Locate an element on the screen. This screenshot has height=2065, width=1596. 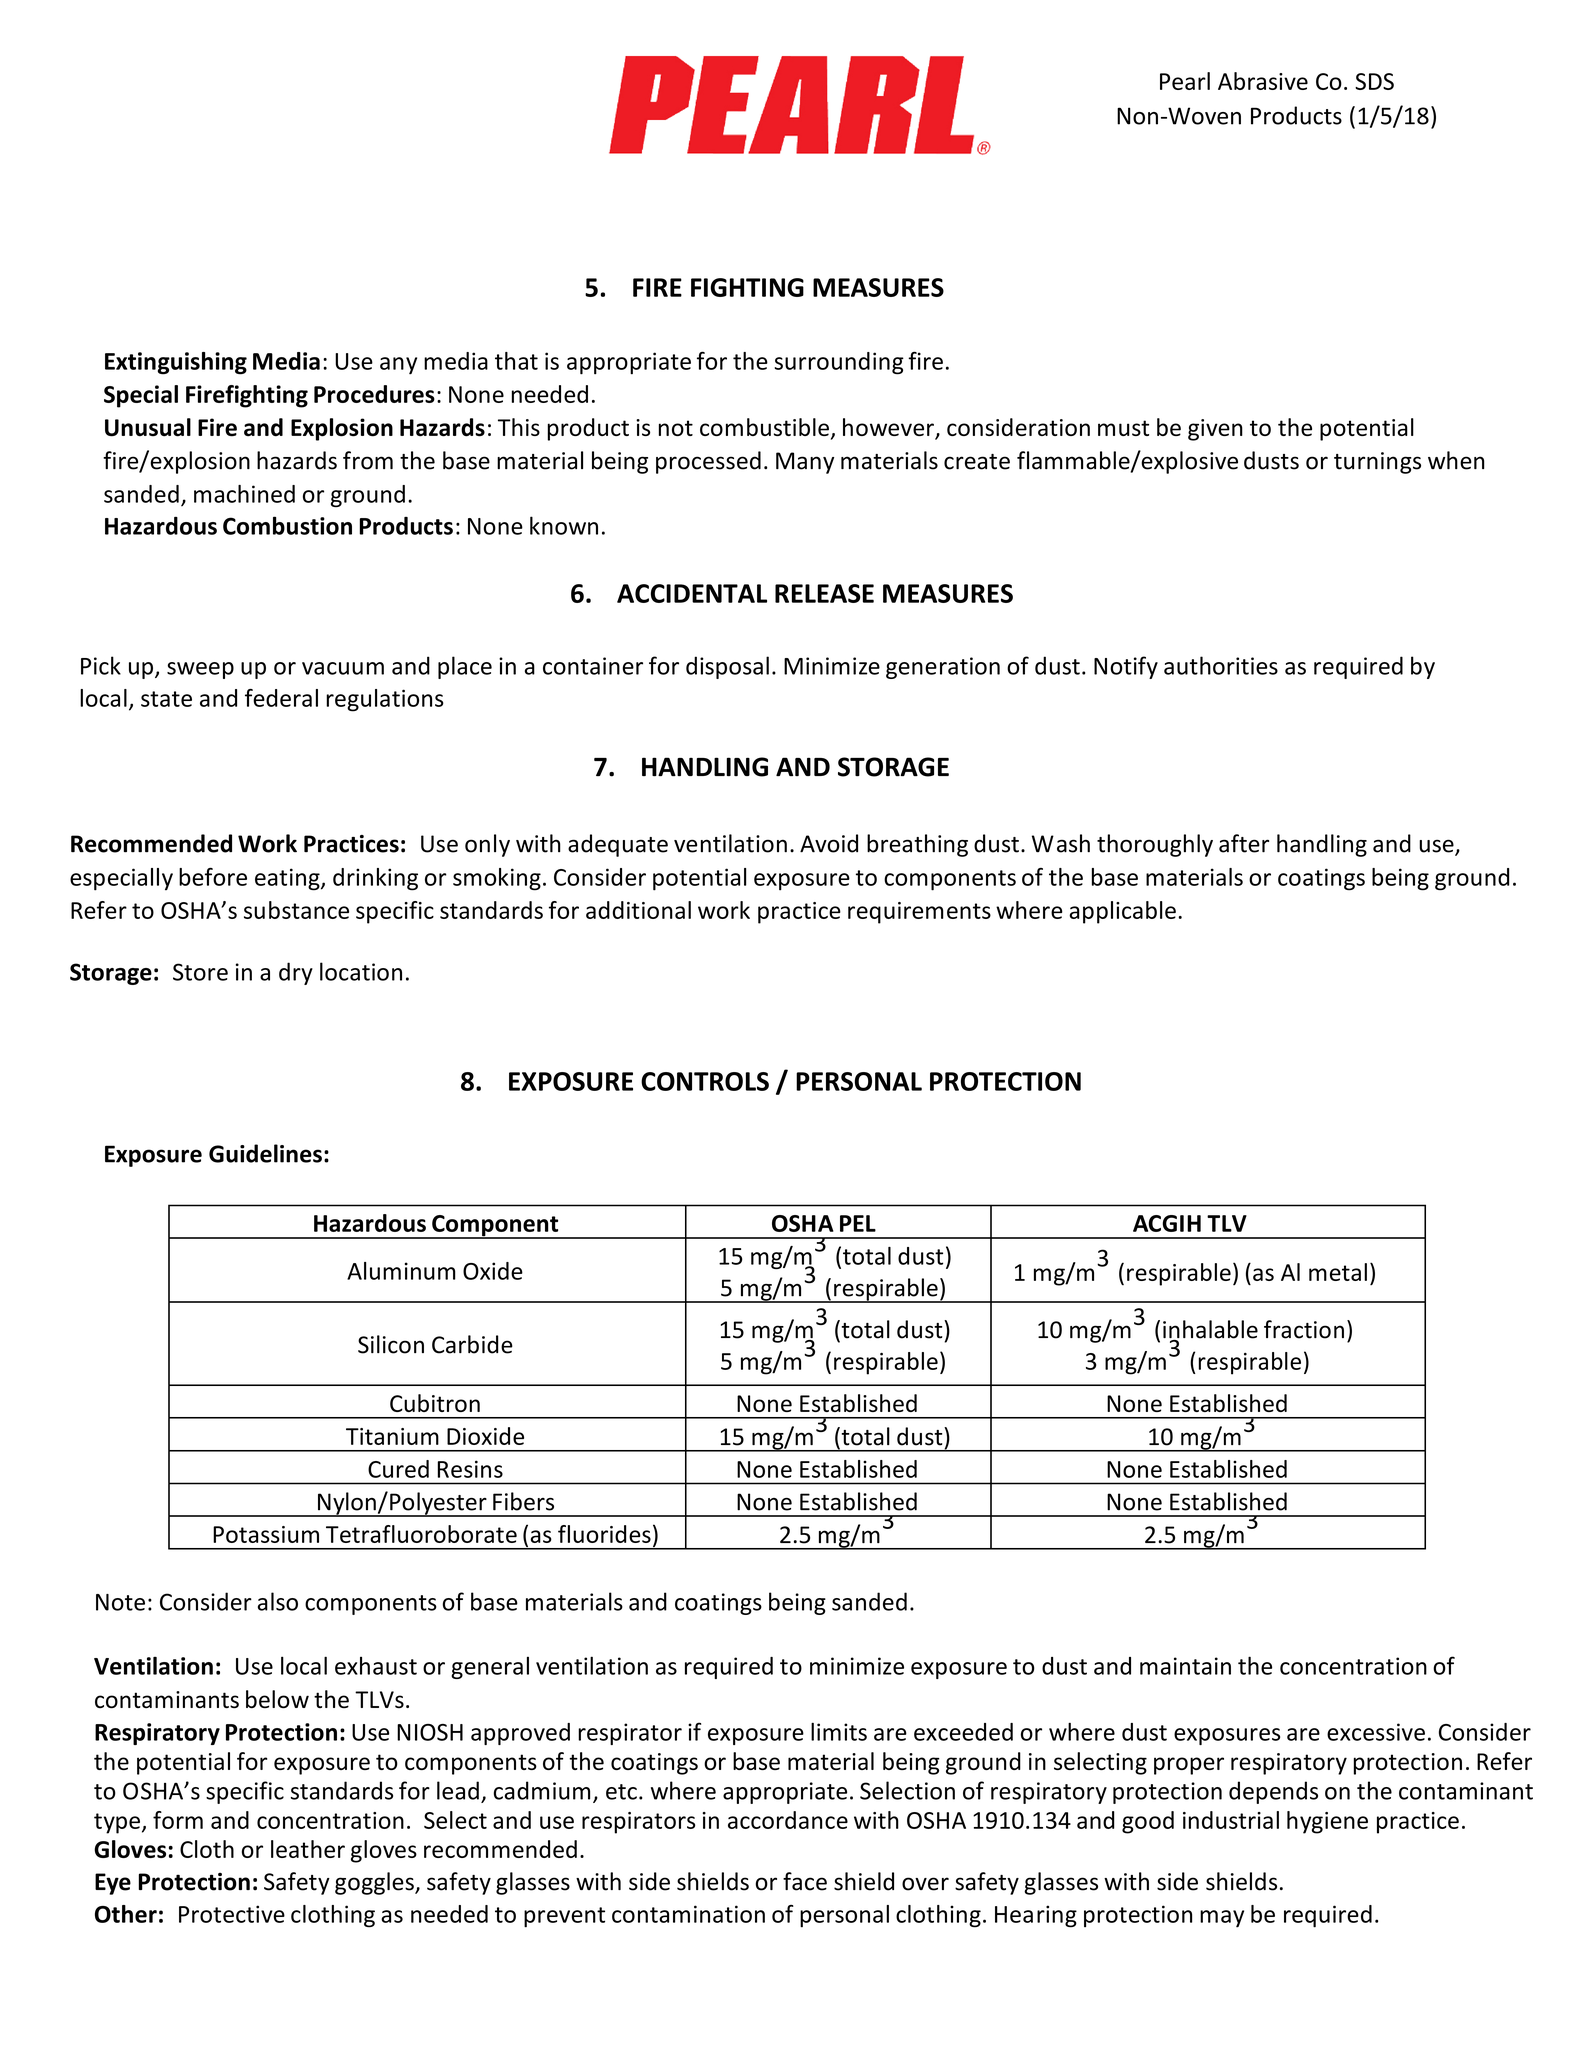
Abrasive is located at coordinates (1263, 81).
